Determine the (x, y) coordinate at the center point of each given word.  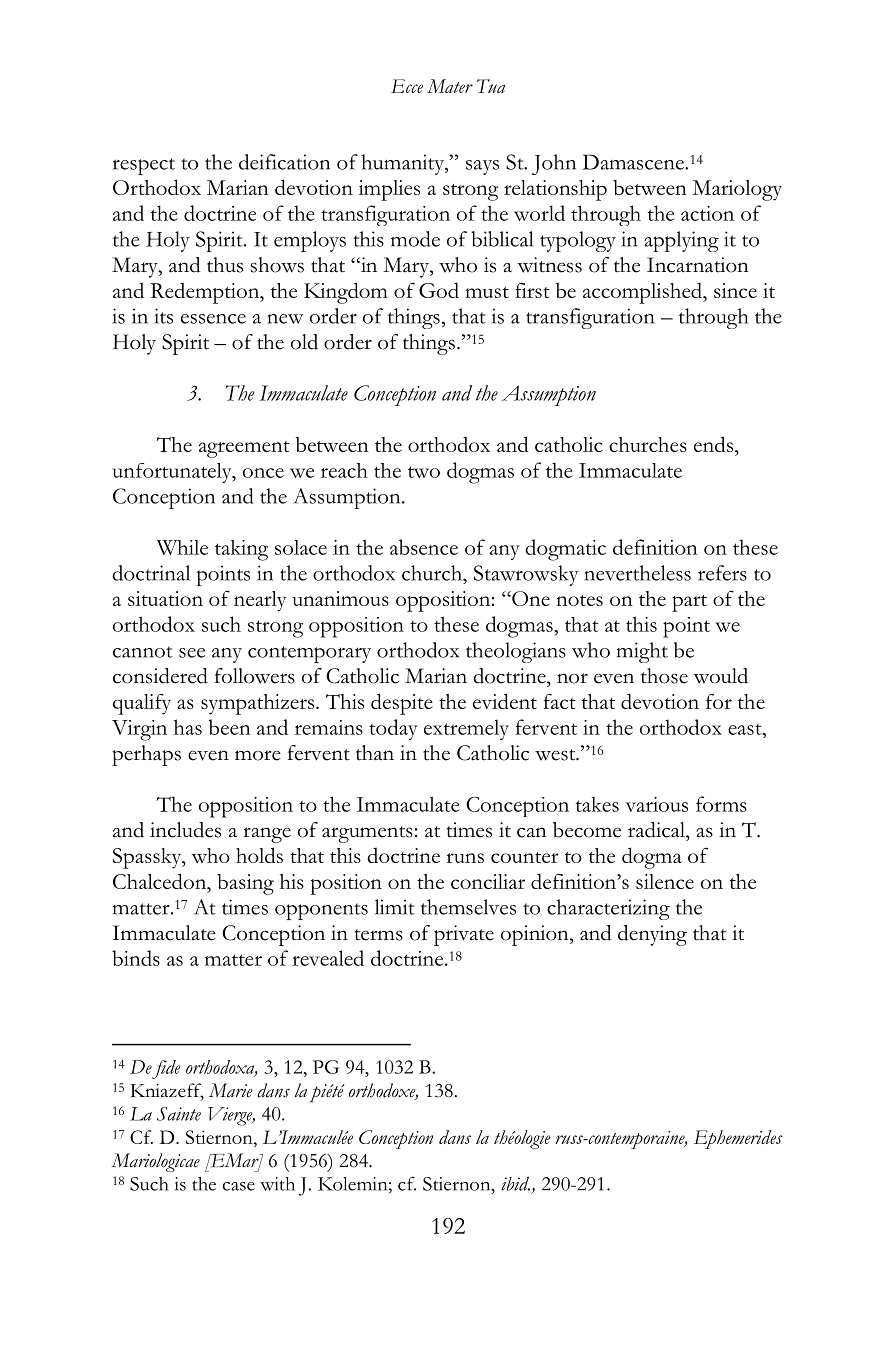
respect (144, 166)
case (239, 1186)
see (192, 653)
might (642, 652)
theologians (516, 652)
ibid (515, 1183)
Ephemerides (738, 1139)
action (707, 213)
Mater (450, 86)
